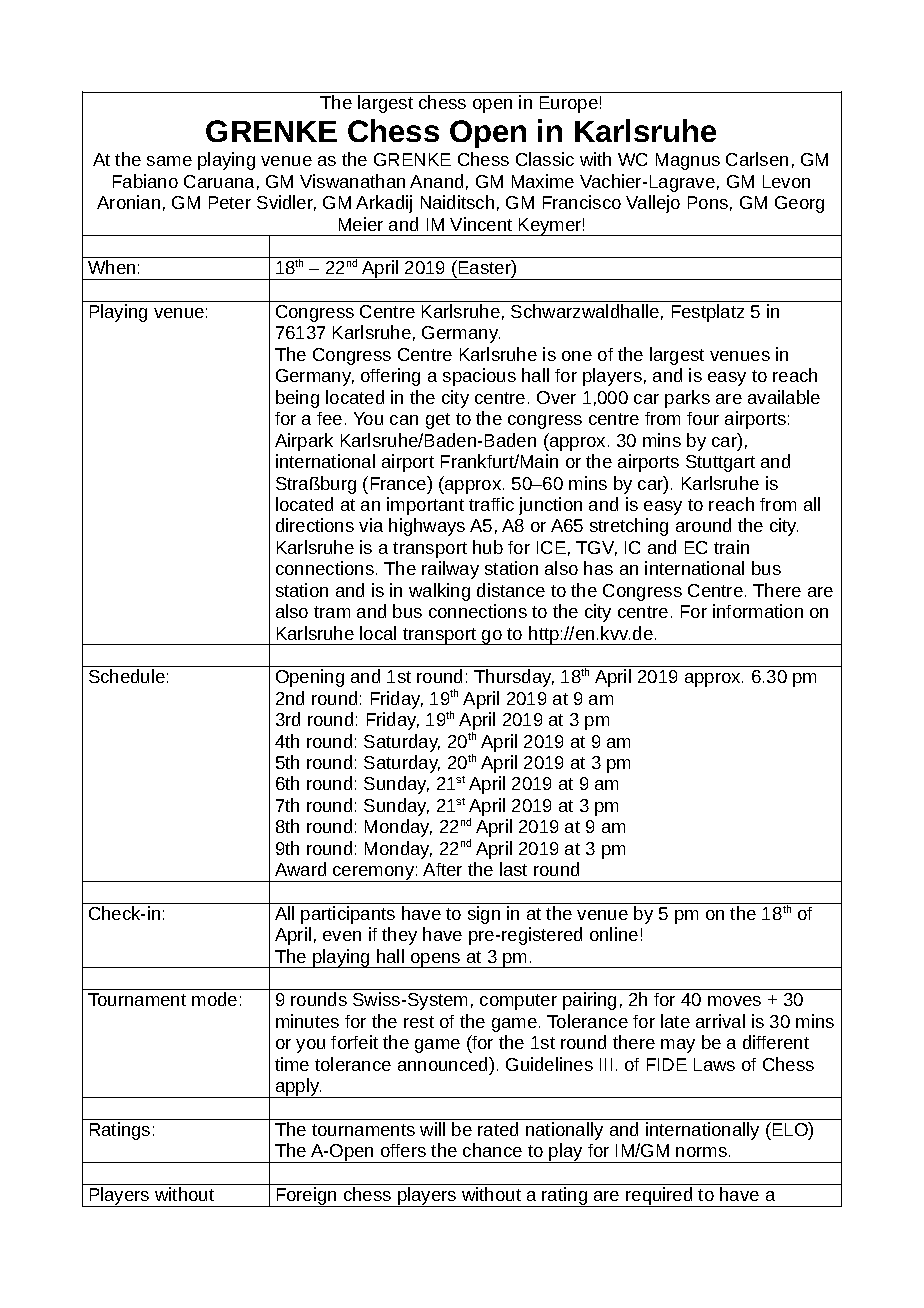  Describe the element at coordinates (479, 377) in the page. I see `spacious` at that location.
